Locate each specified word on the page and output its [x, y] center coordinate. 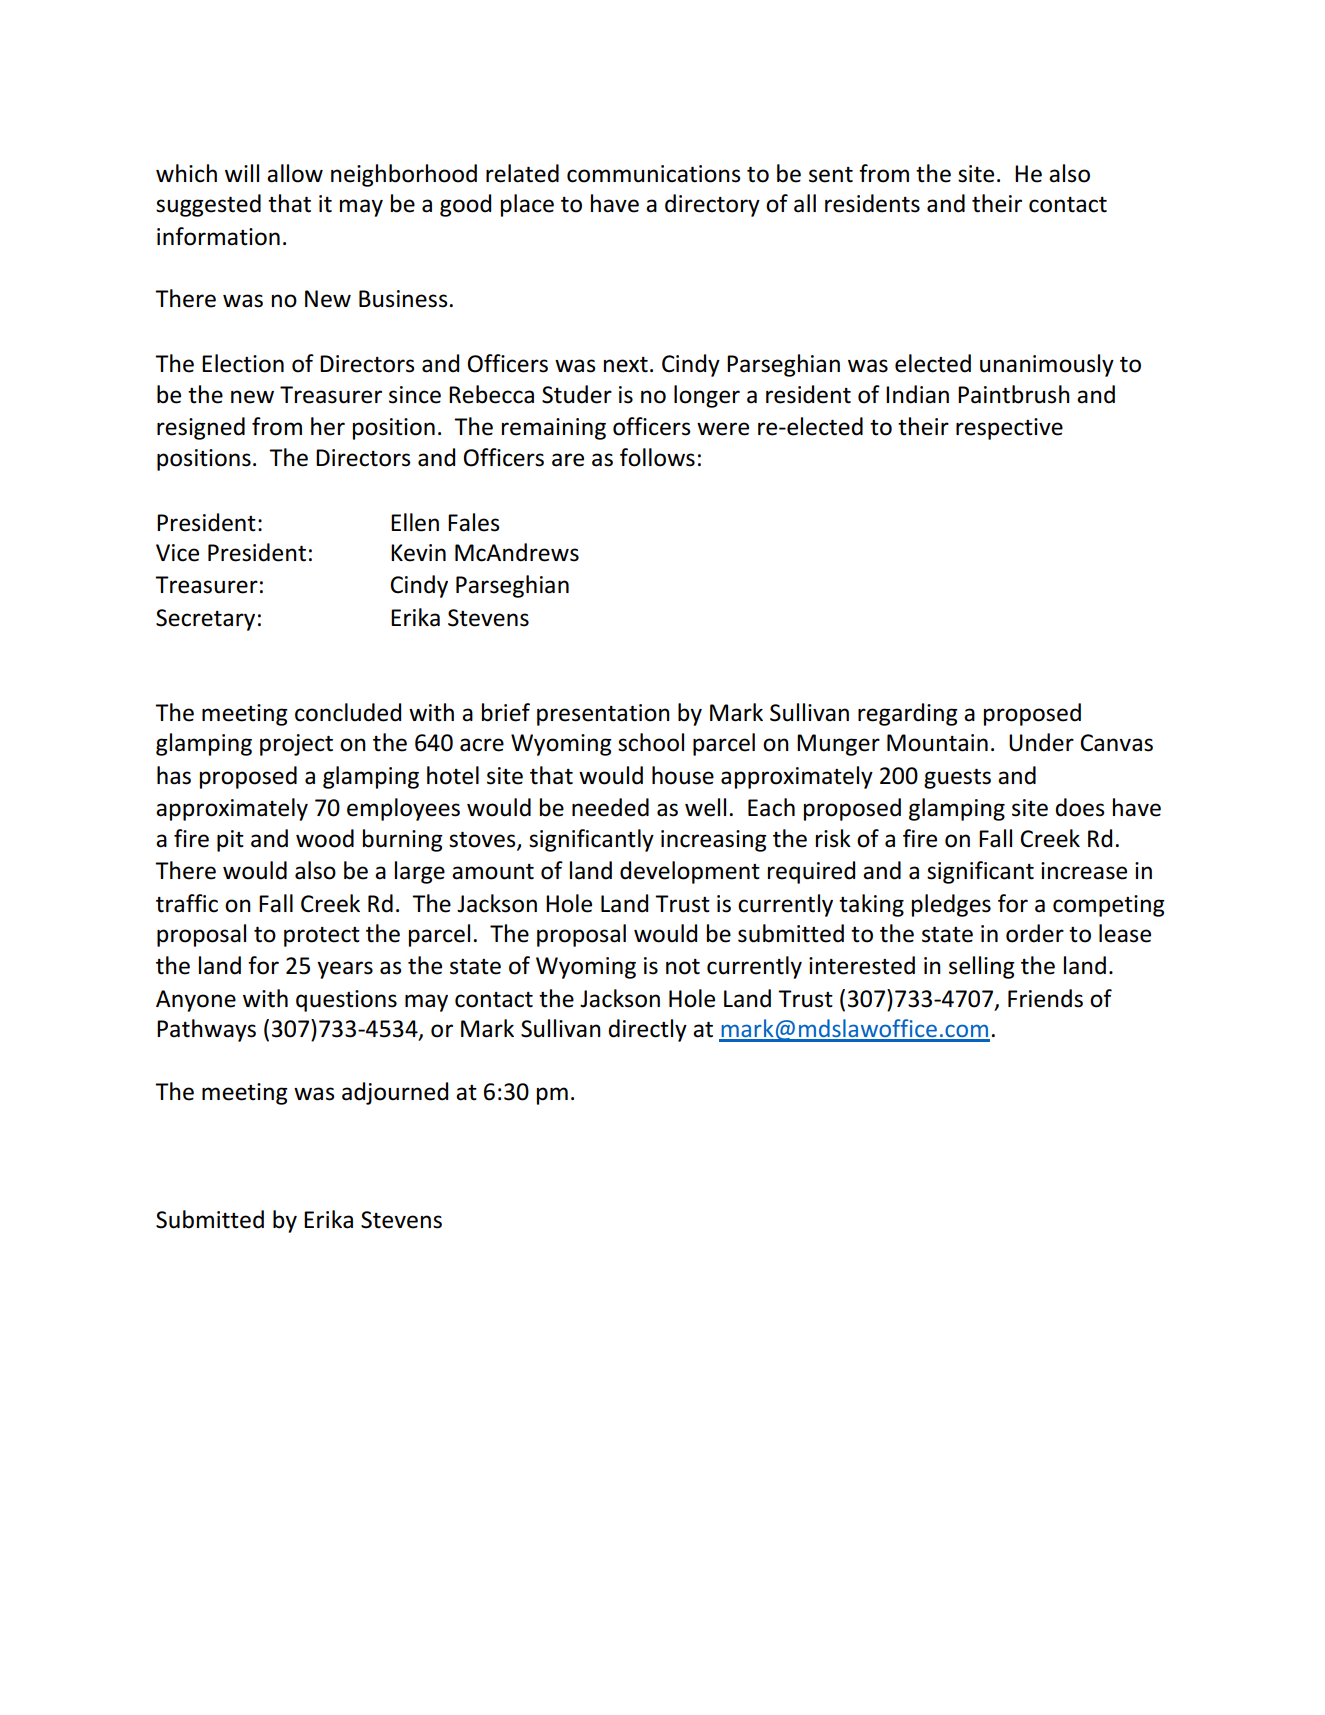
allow [295, 173]
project [296, 745]
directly [647, 1030]
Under [1041, 742]
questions [346, 1001]
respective [1009, 429]
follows [657, 457]
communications [654, 174]
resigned [201, 428]
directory [712, 205]
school [651, 742]
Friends [1045, 998]
